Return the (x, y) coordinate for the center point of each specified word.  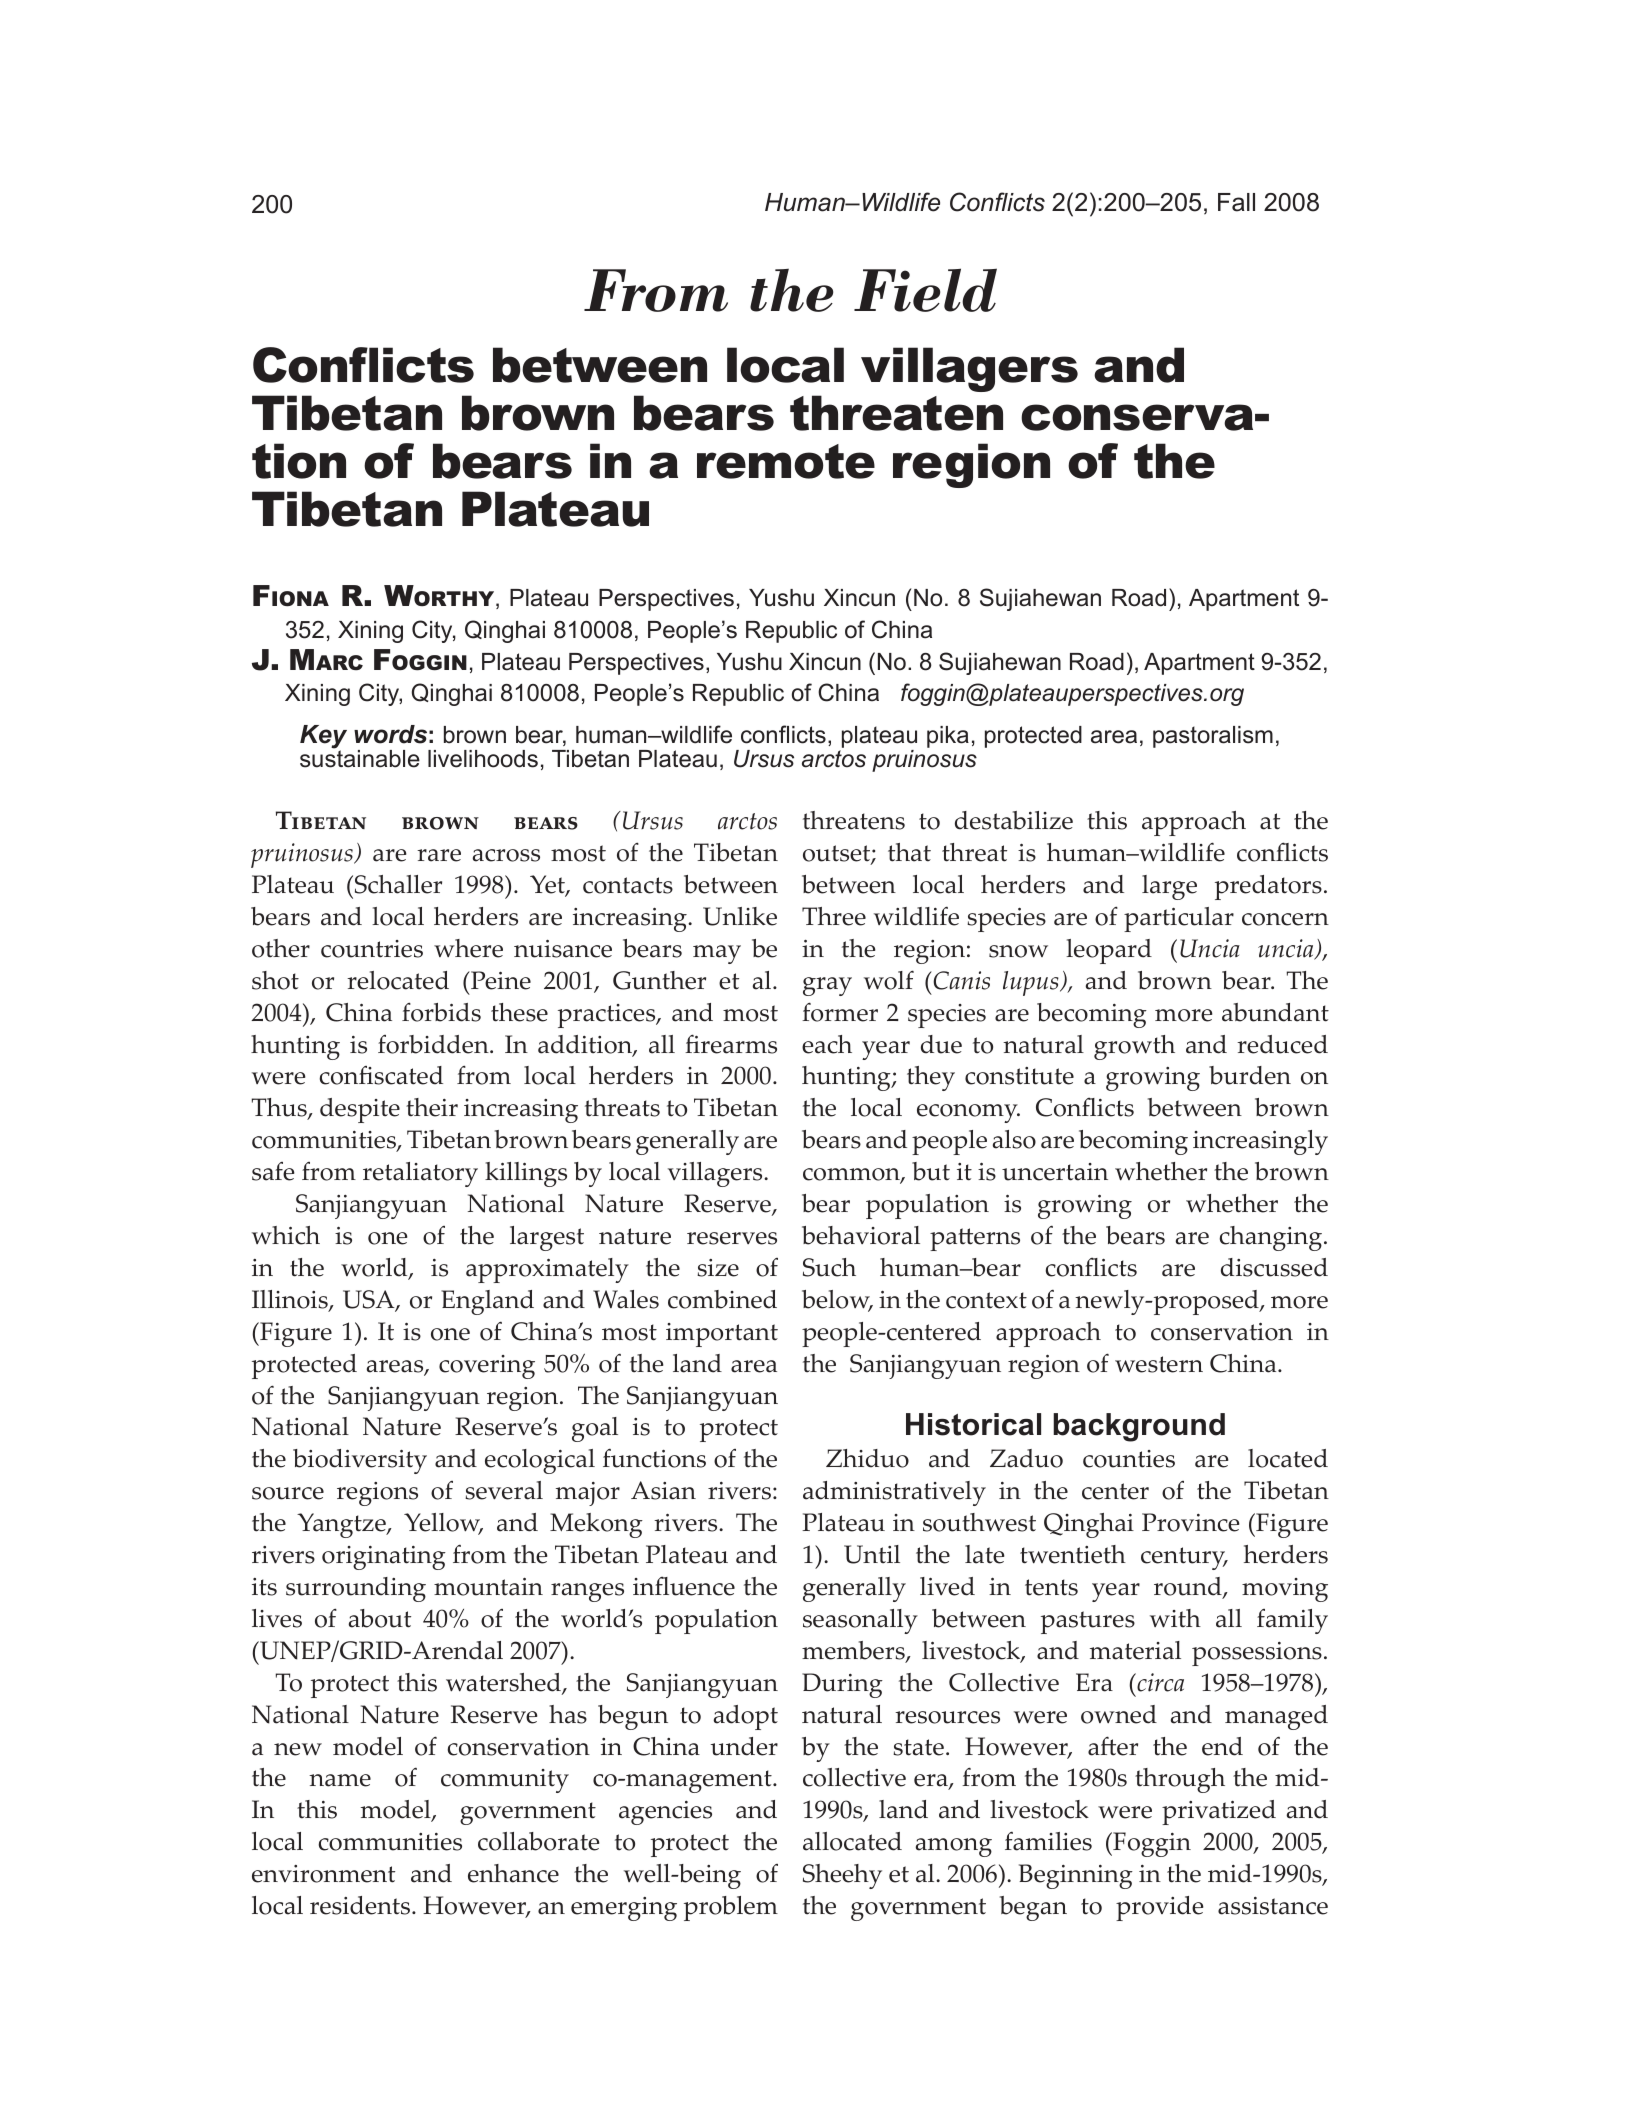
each (827, 1044)
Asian (663, 1490)
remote (786, 461)
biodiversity (360, 1461)
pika (948, 737)
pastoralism (1213, 737)
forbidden (434, 1044)
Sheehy (842, 1876)
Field (925, 290)
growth (1134, 1047)
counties (1129, 1459)
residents (361, 1905)
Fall (1236, 202)
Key (323, 738)
